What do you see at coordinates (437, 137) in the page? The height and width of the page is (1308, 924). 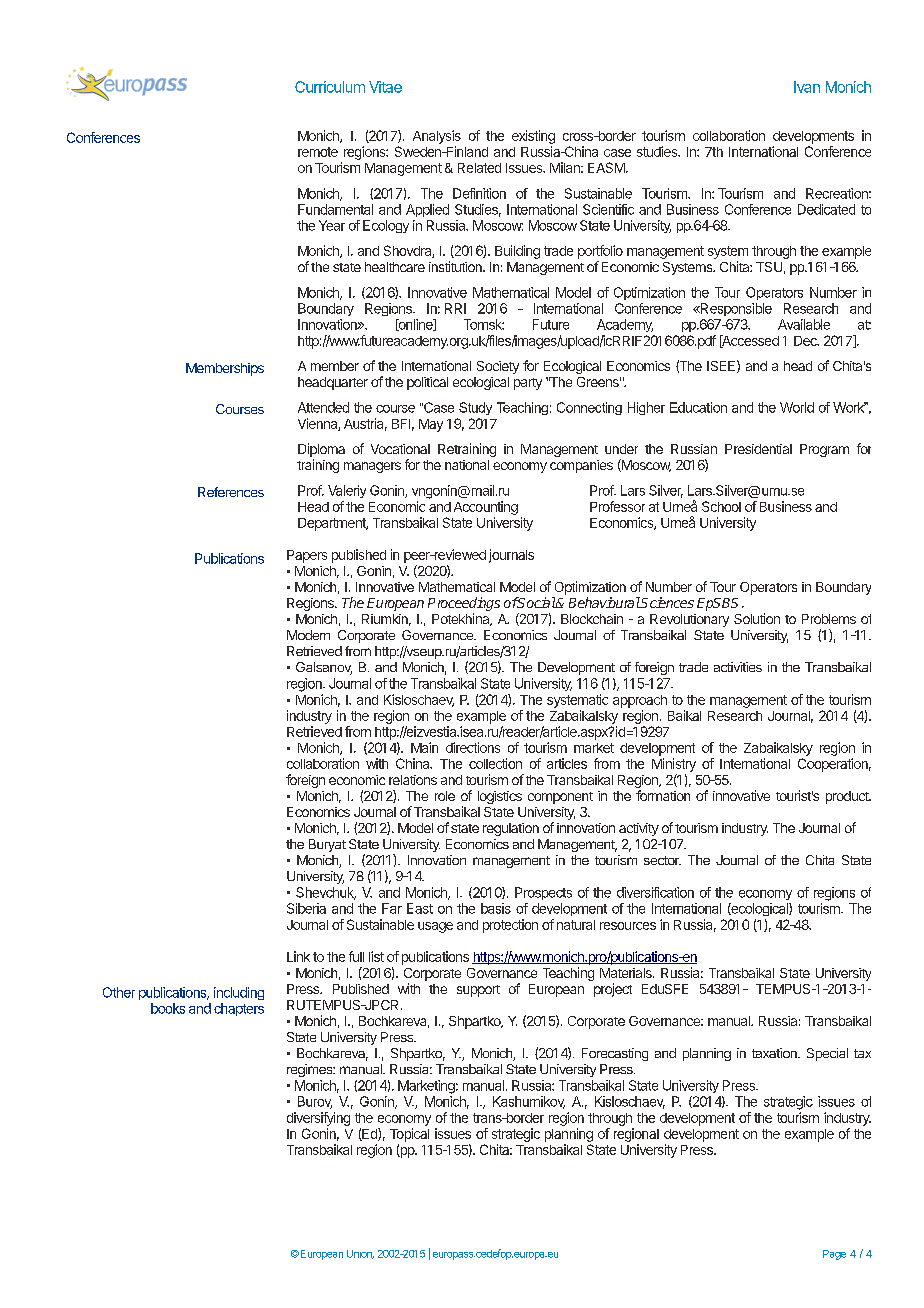 I see `Analysis` at bounding box center [437, 137].
